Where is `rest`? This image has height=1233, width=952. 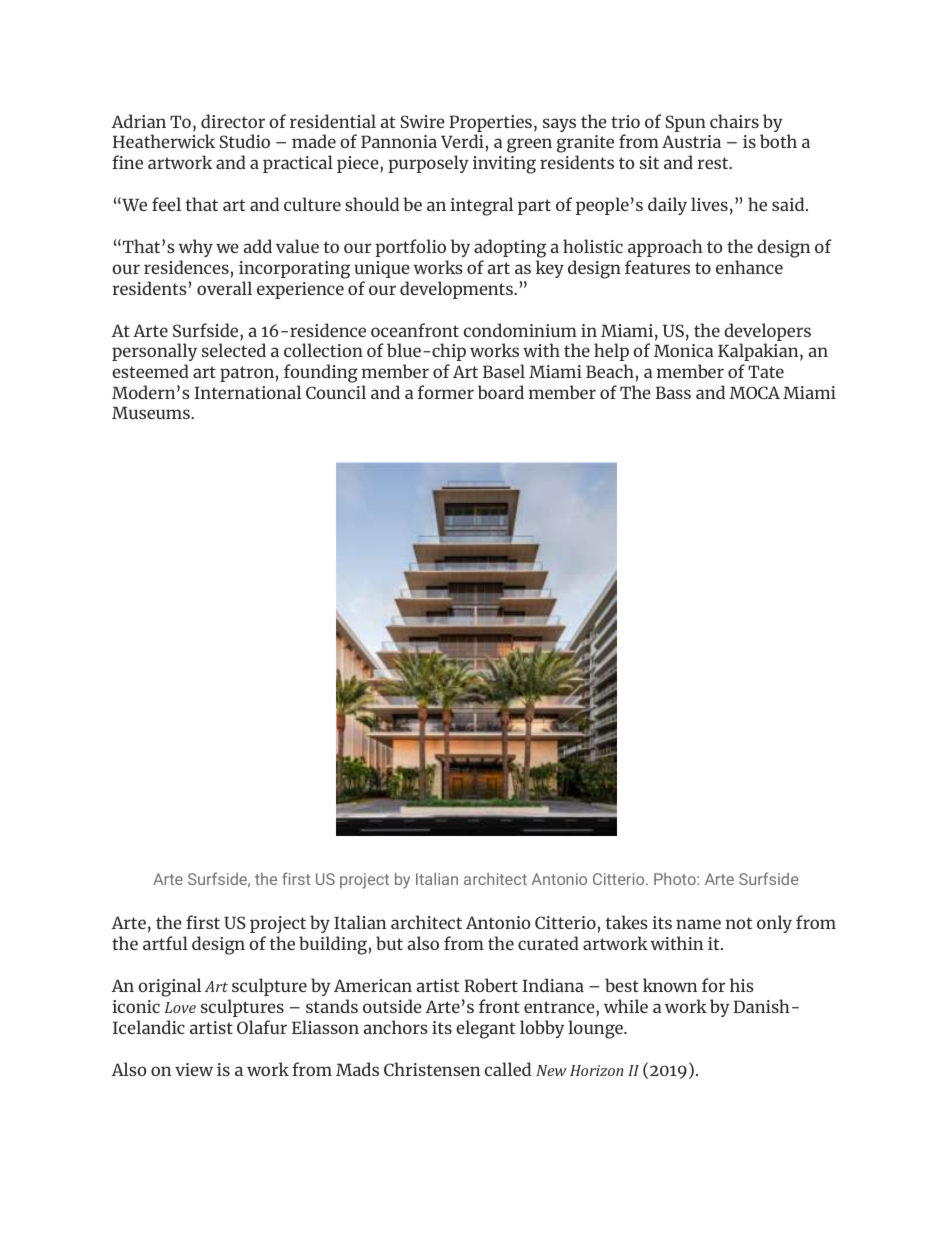
rest is located at coordinates (714, 163).
